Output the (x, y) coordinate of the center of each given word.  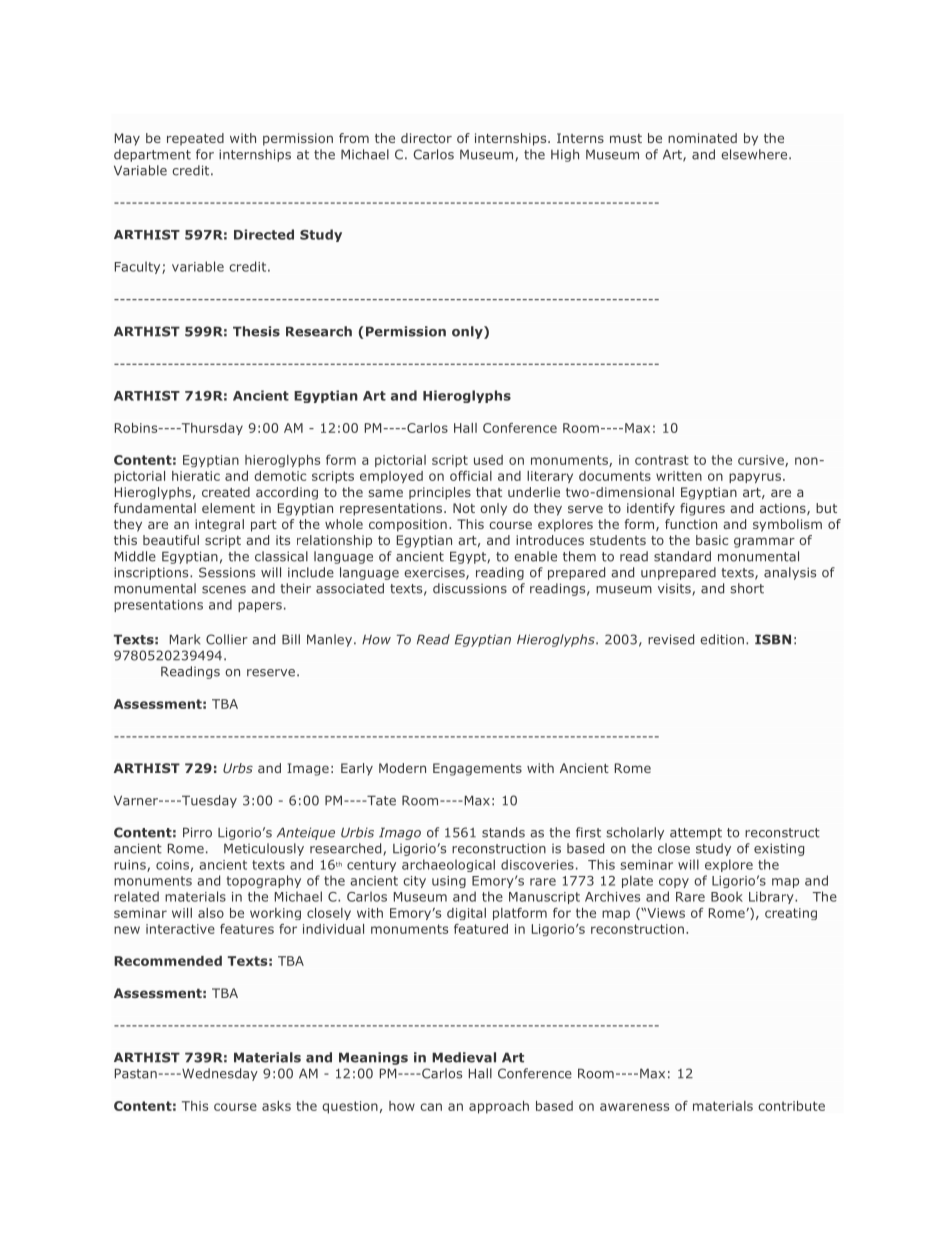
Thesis (256, 331)
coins (172, 865)
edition (722, 639)
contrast (662, 460)
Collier (227, 639)
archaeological (448, 865)
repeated (195, 139)
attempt (696, 834)
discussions (470, 588)
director (426, 138)
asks (276, 1106)
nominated (702, 138)
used (488, 460)
